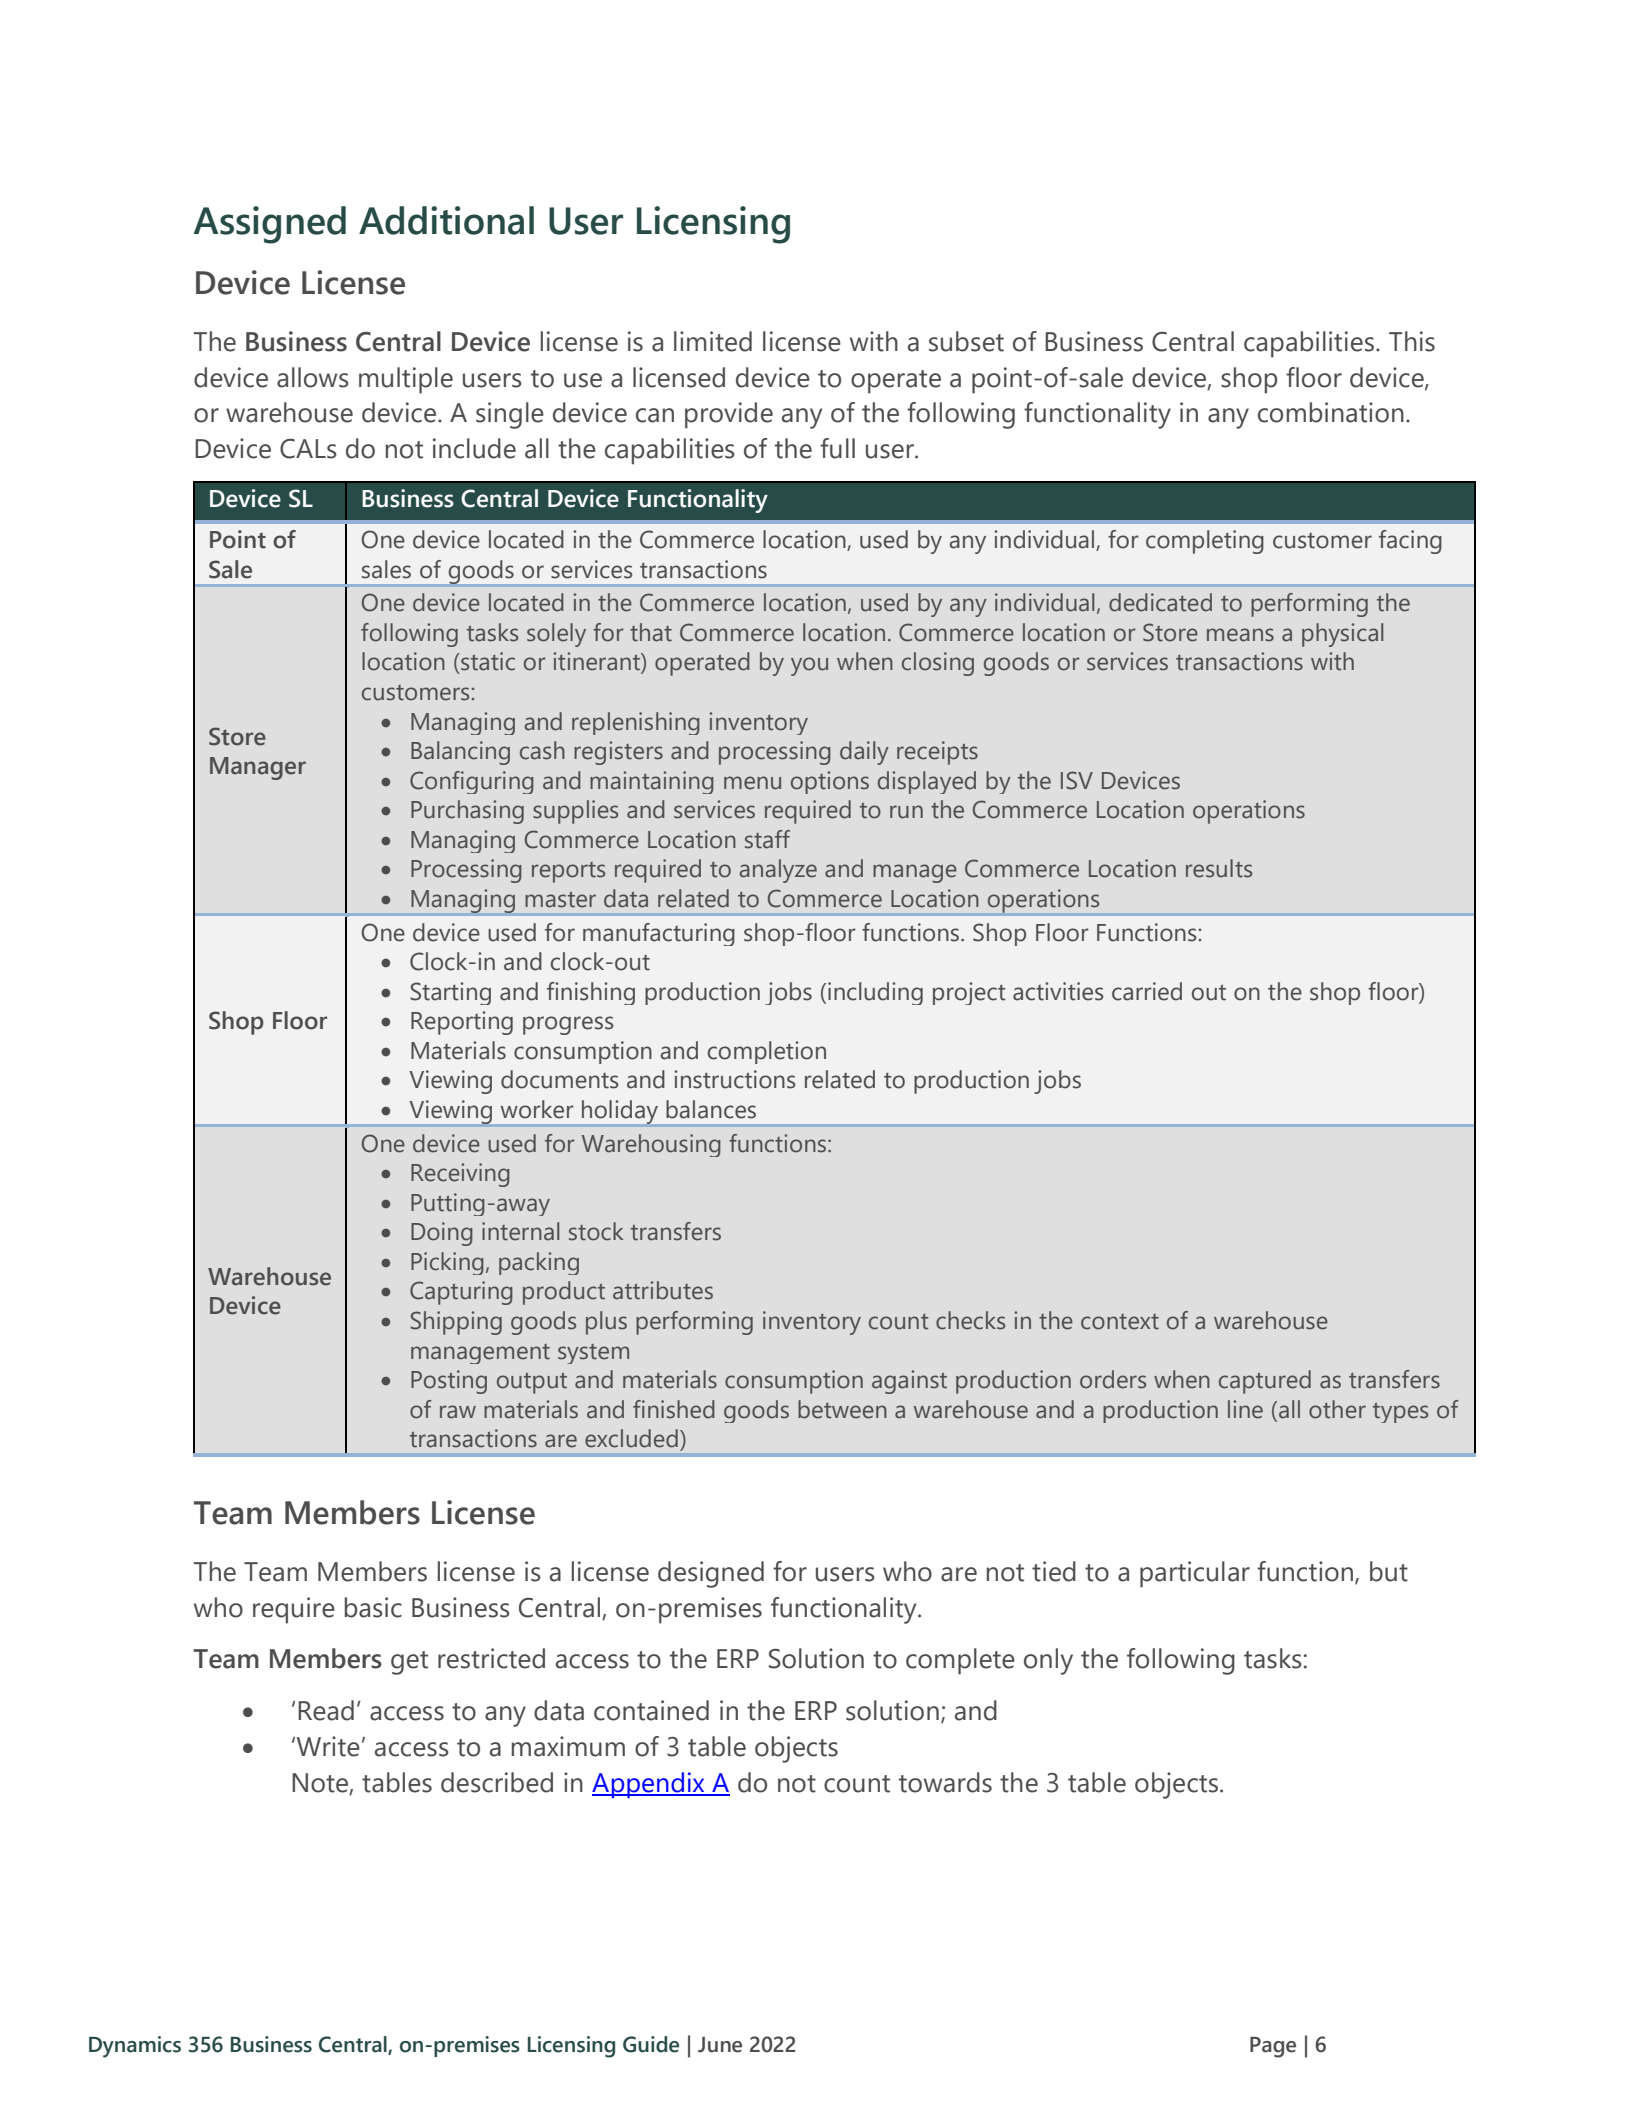 This page has width=1645, height=2128. I want to click on This, so click(1412, 341).
